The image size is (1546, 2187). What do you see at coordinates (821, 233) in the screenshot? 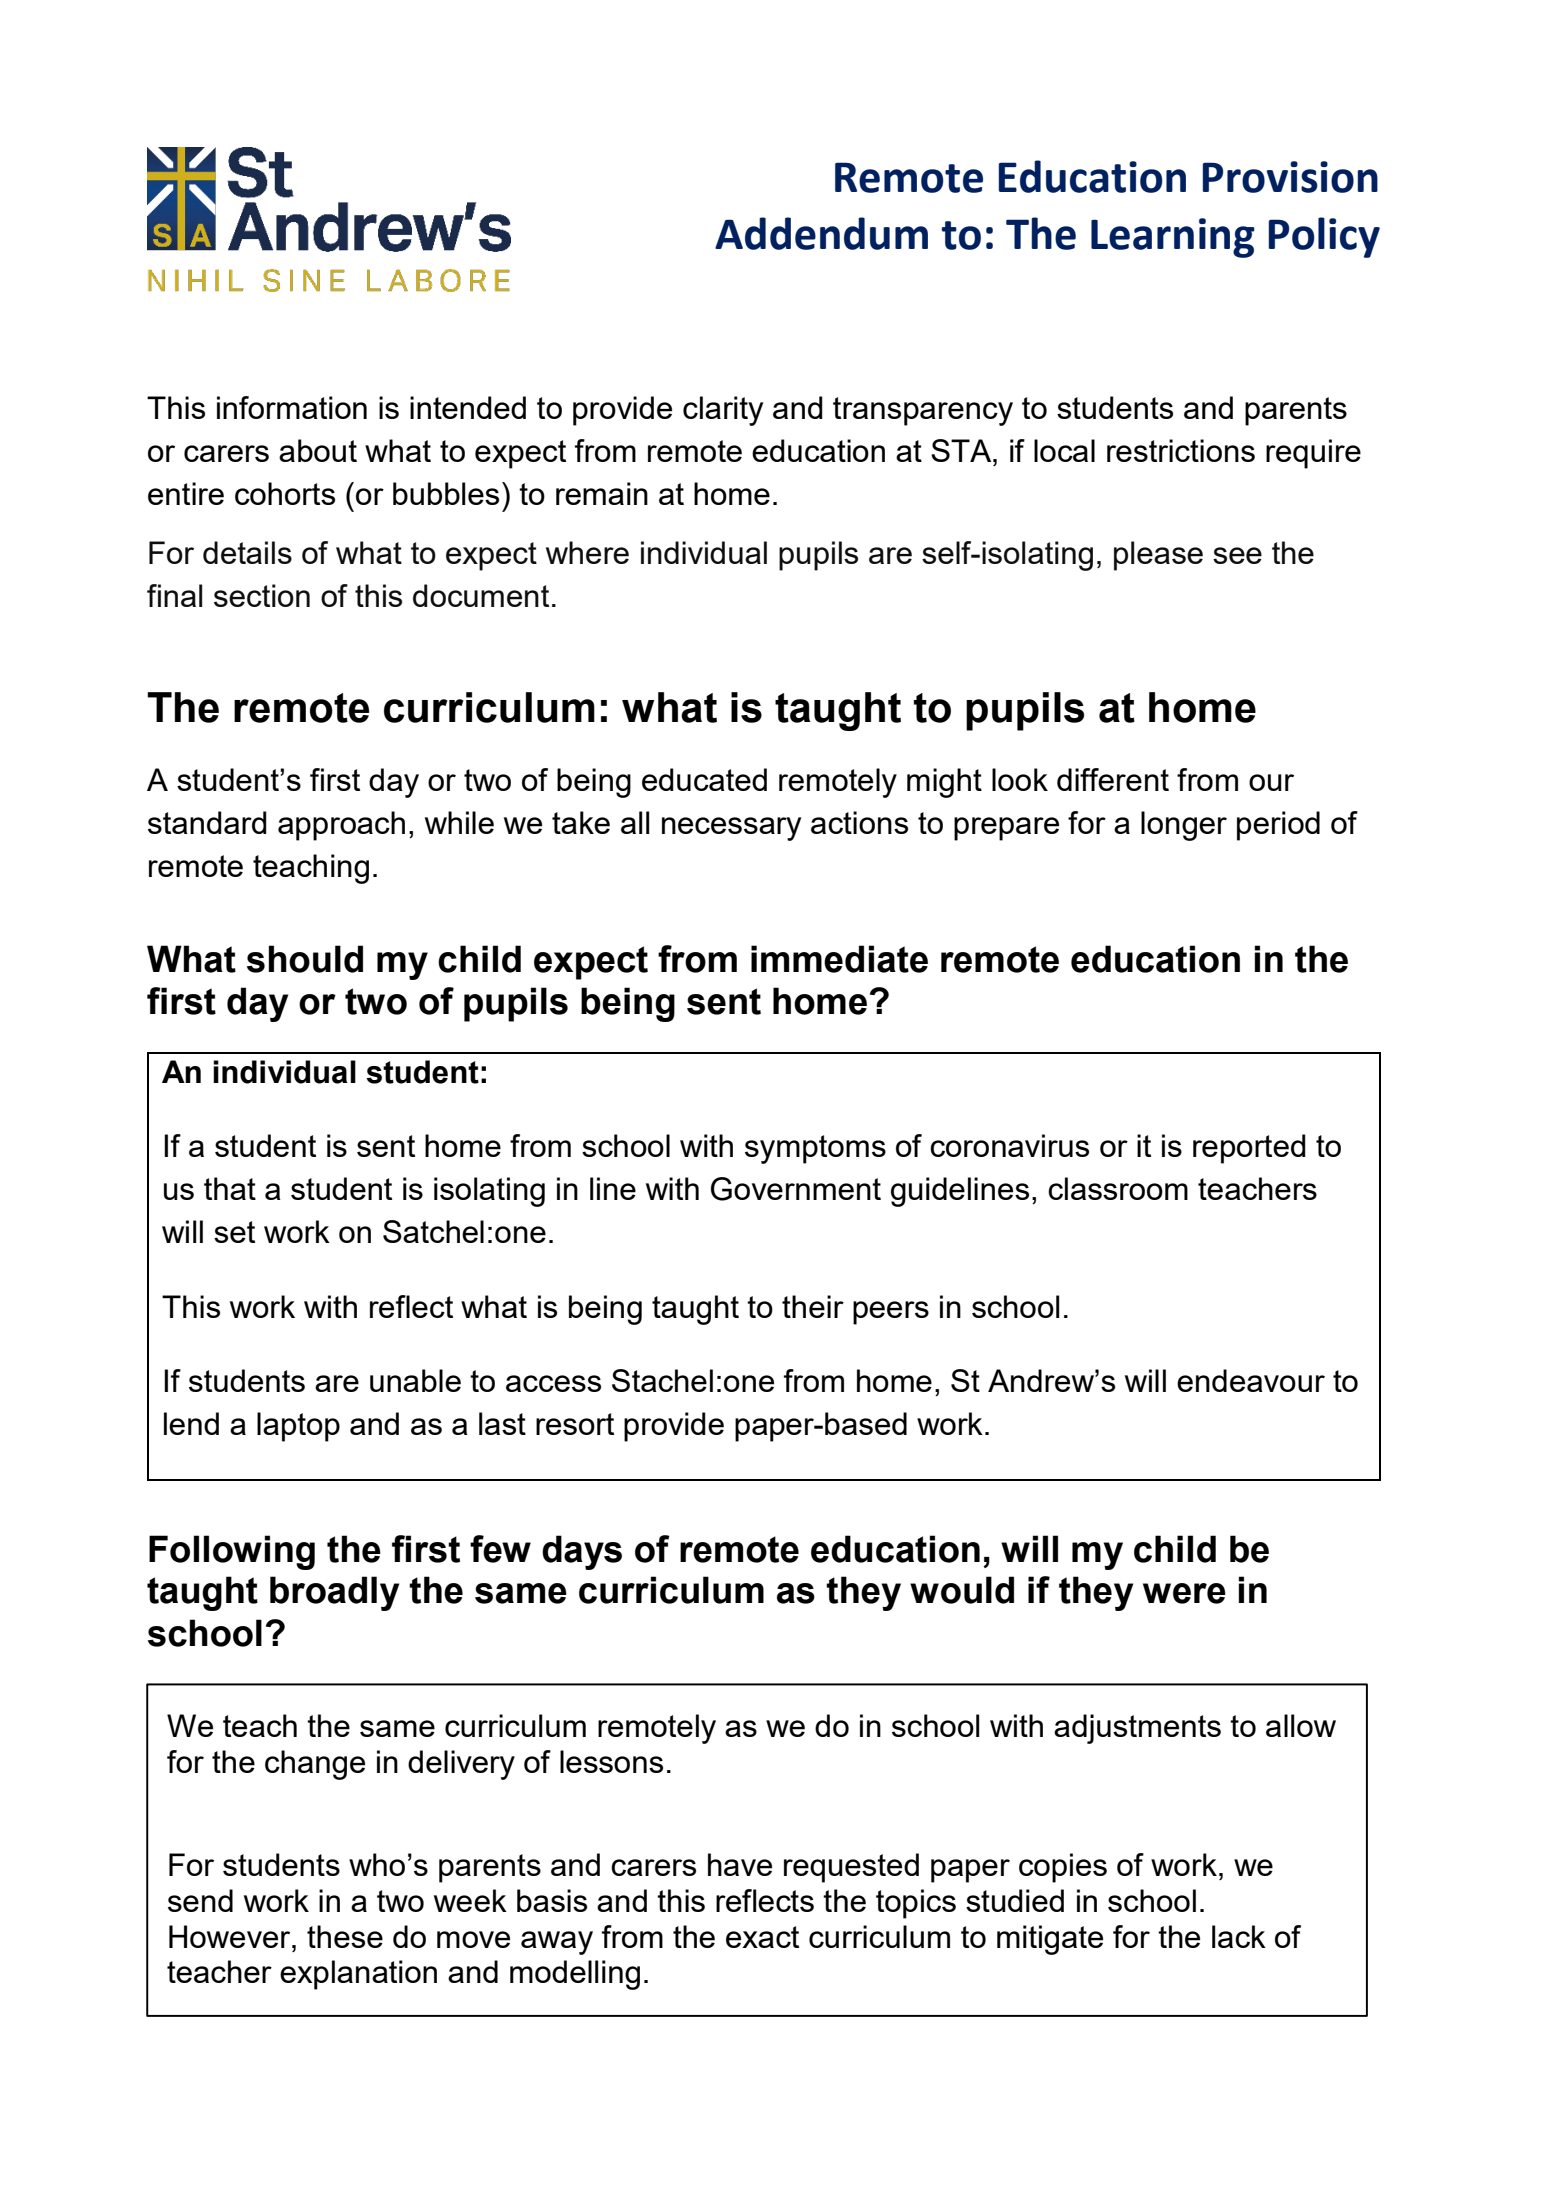
I see `Addendum` at bounding box center [821, 233].
